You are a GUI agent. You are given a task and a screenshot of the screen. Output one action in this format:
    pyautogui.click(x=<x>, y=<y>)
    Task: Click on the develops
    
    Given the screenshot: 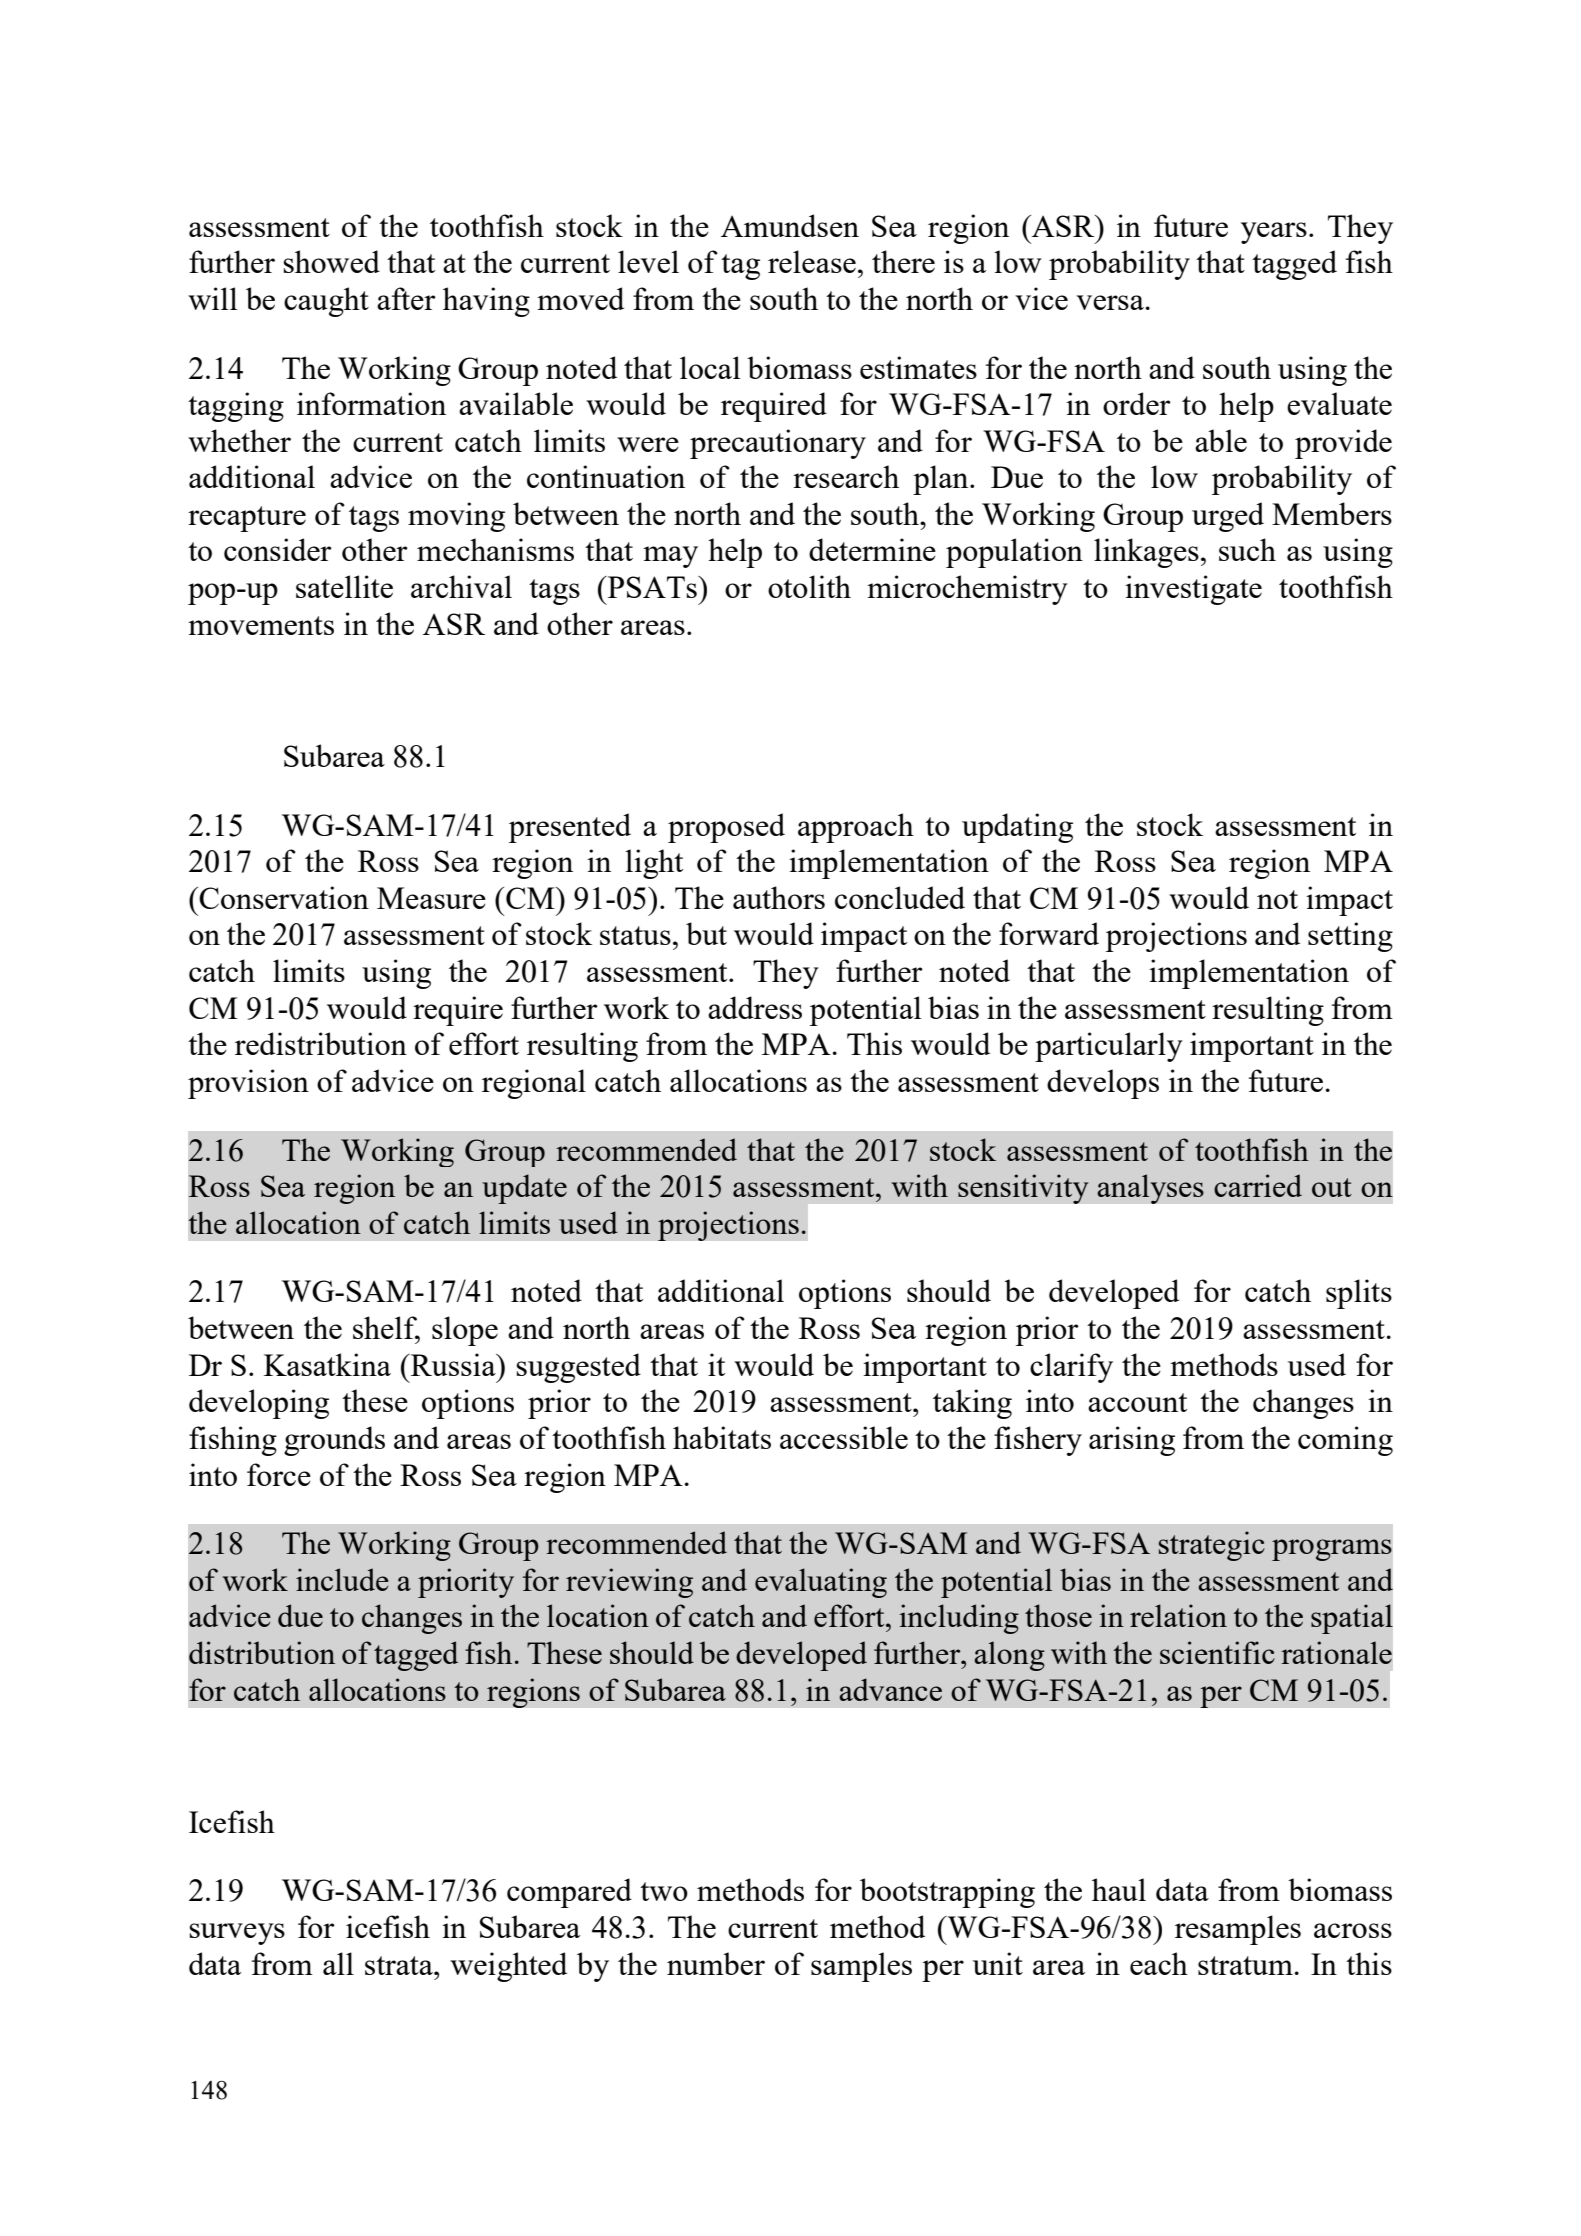 What is the action you would take?
    pyautogui.click(x=1103, y=1084)
